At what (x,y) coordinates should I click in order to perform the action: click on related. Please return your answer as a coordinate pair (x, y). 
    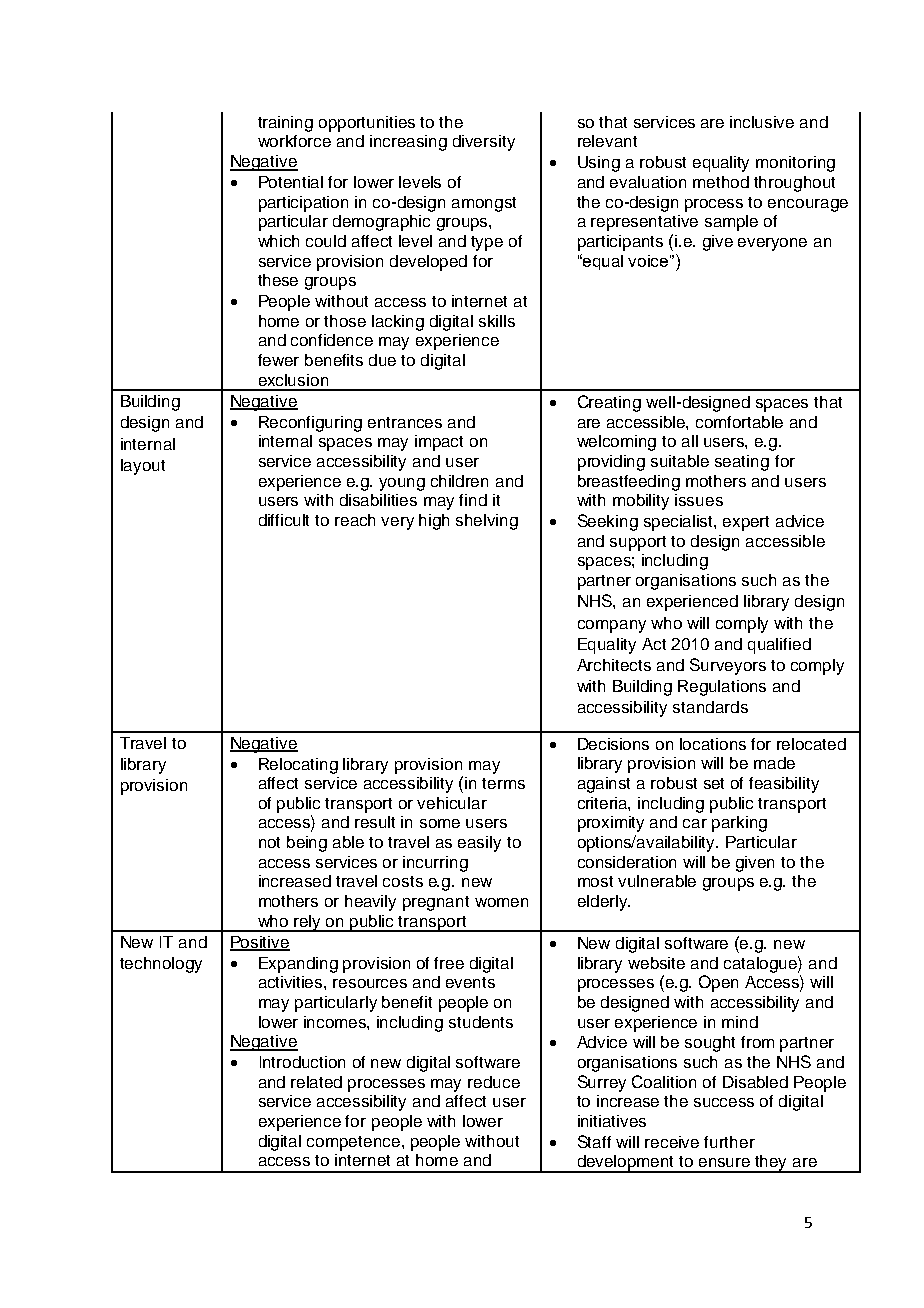
    Looking at the image, I should click on (316, 1082).
